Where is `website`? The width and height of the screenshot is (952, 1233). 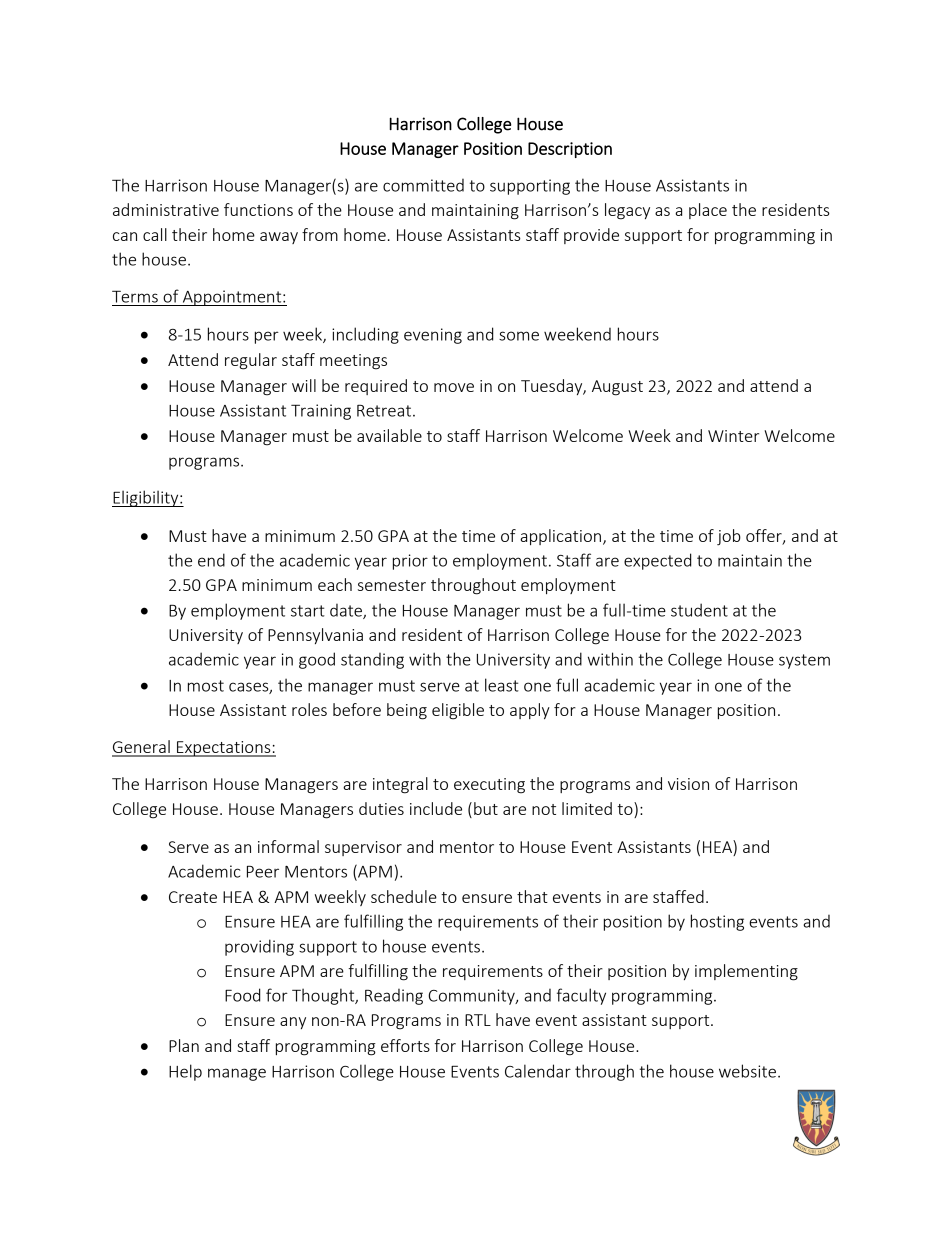
website is located at coordinates (747, 1071).
